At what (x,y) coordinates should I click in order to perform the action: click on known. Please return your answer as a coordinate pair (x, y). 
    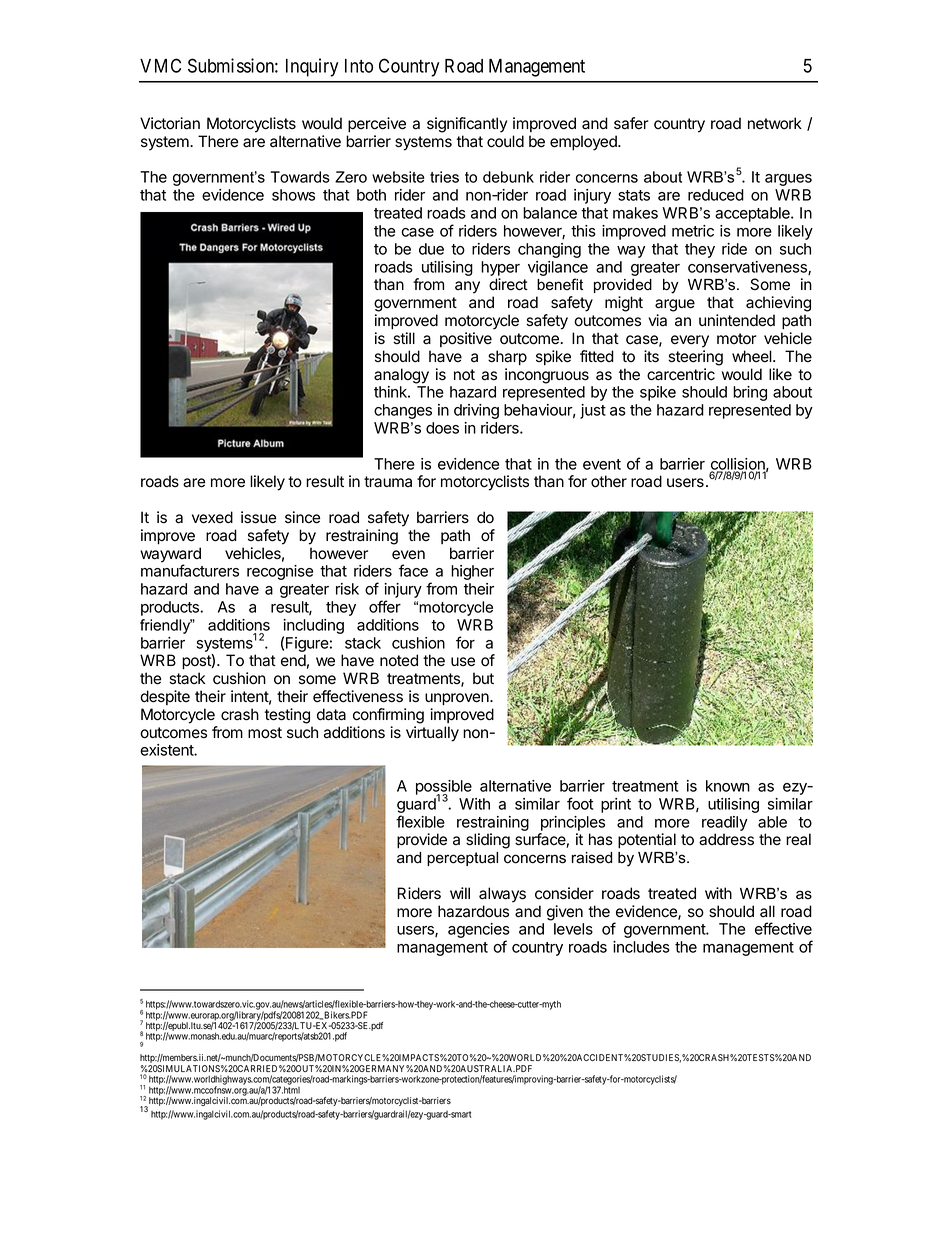
    Looking at the image, I should click on (728, 786).
